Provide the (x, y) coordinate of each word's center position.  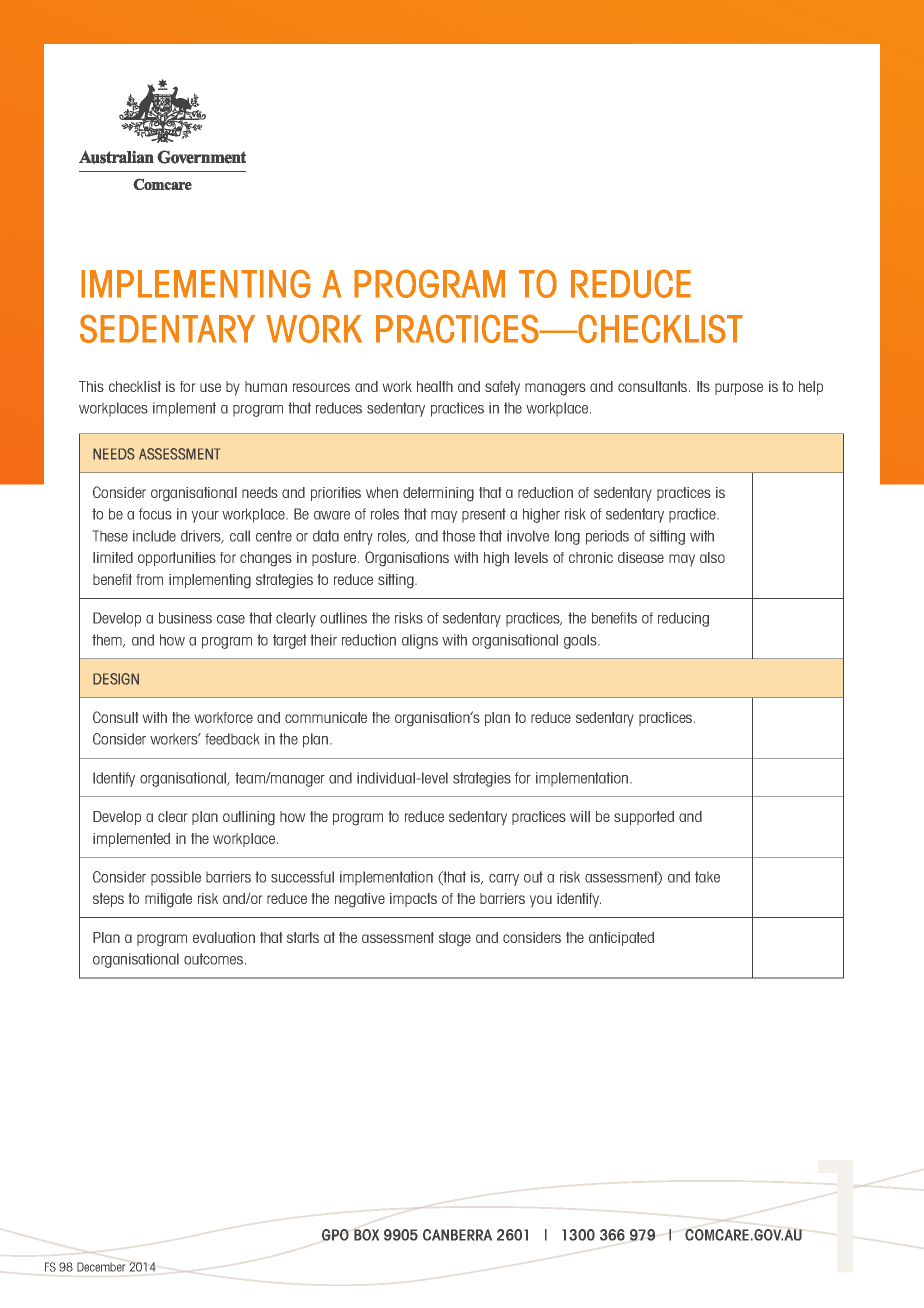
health (435, 386)
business (185, 618)
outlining (249, 818)
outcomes (215, 959)
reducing (683, 619)
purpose (739, 389)
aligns (420, 641)
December (101, 1267)
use (210, 387)
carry (504, 880)
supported (644, 818)
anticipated (621, 939)
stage (455, 939)
